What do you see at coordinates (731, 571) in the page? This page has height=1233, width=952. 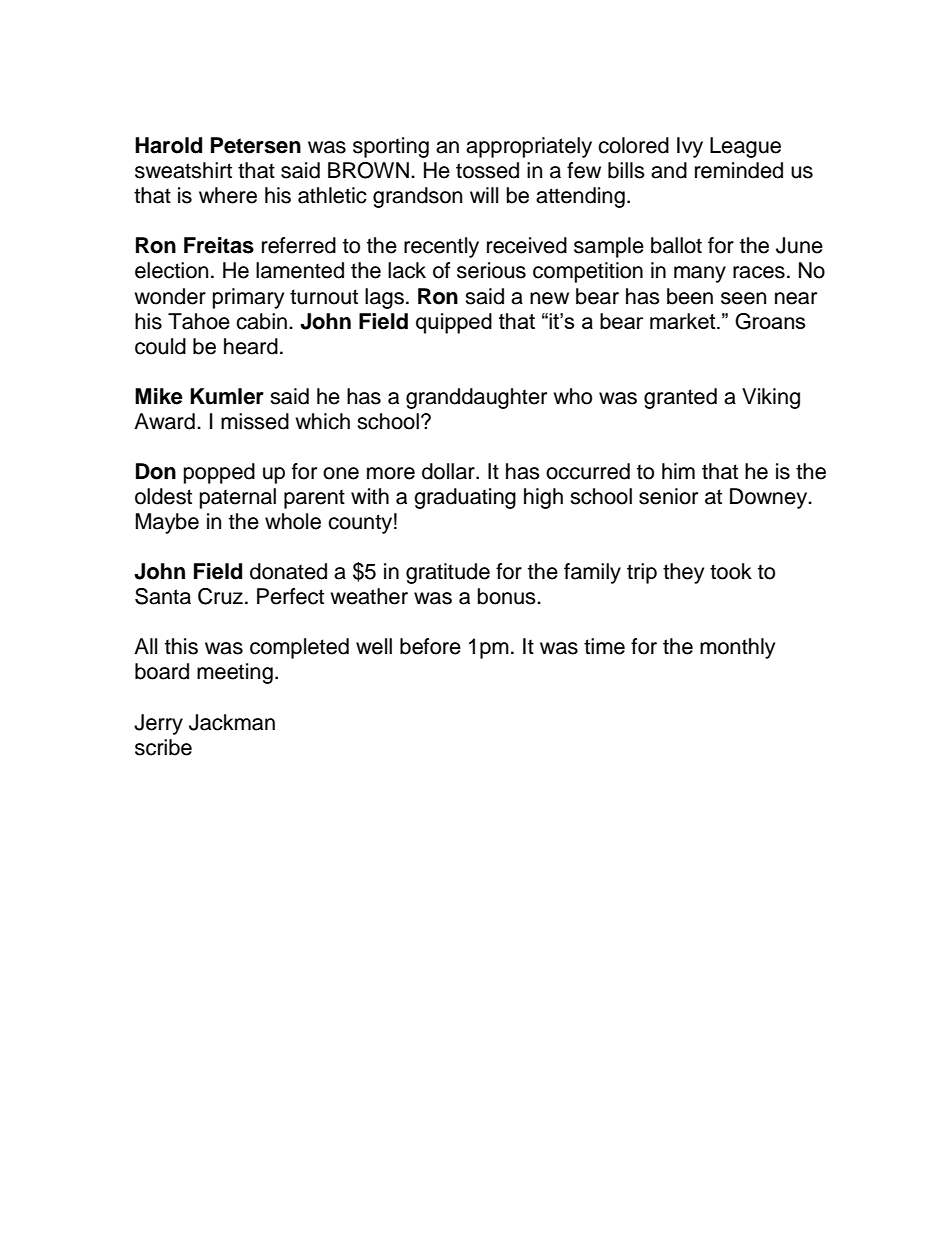 I see `took` at bounding box center [731, 571].
